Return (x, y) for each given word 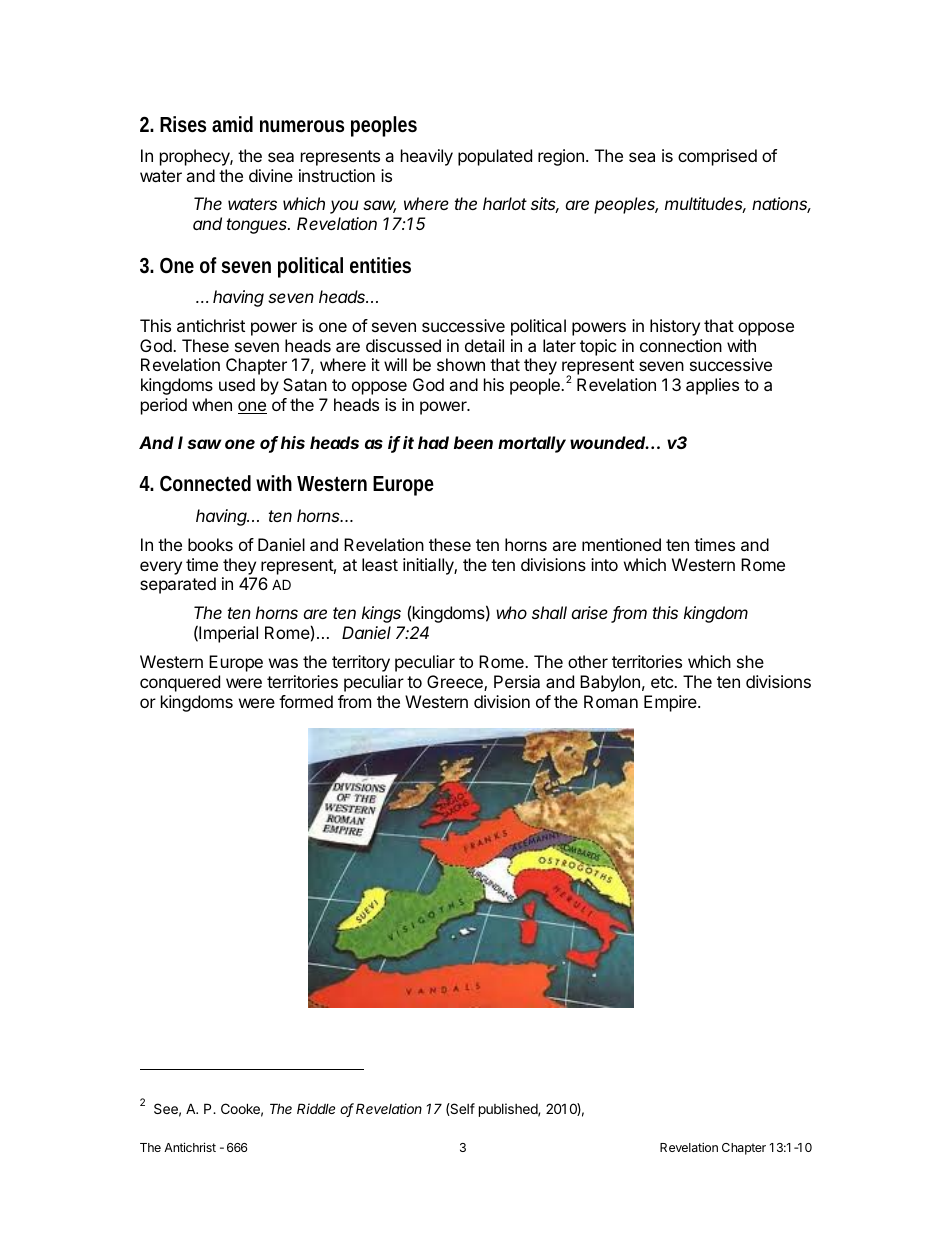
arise (590, 612)
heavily (427, 157)
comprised (717, 157)
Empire (671, 703)
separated (178, 585)
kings (381, 614)
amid (232, 124)
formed (306, 701)
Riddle (316, 1108)
